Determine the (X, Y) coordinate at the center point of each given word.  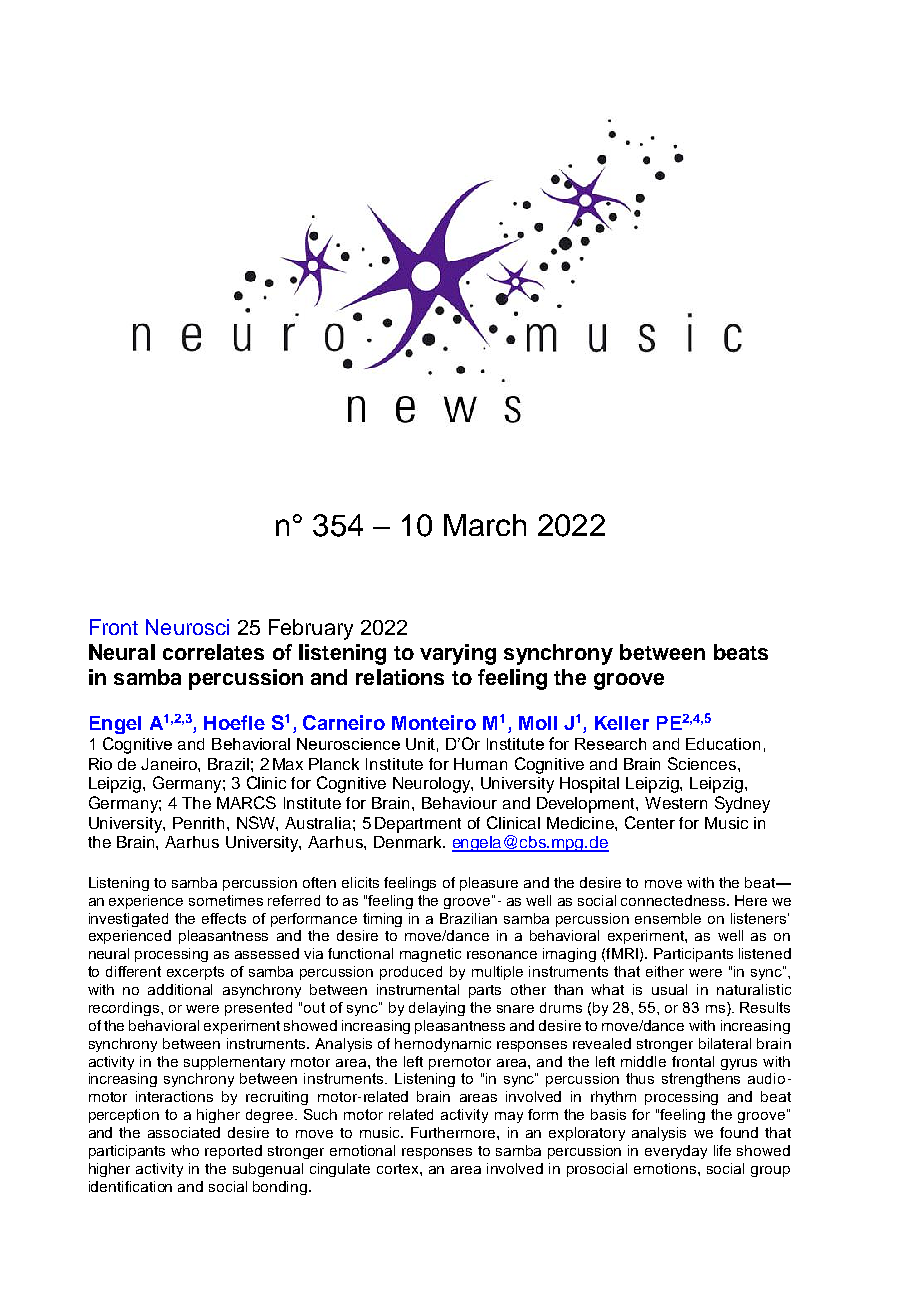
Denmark (409, 842)
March (485, 525)
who (185, 1150)
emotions (666, 1168)
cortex (399, 1169)
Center (650, 822)
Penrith (200, 823)
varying (458, 654)
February (311, 629)
